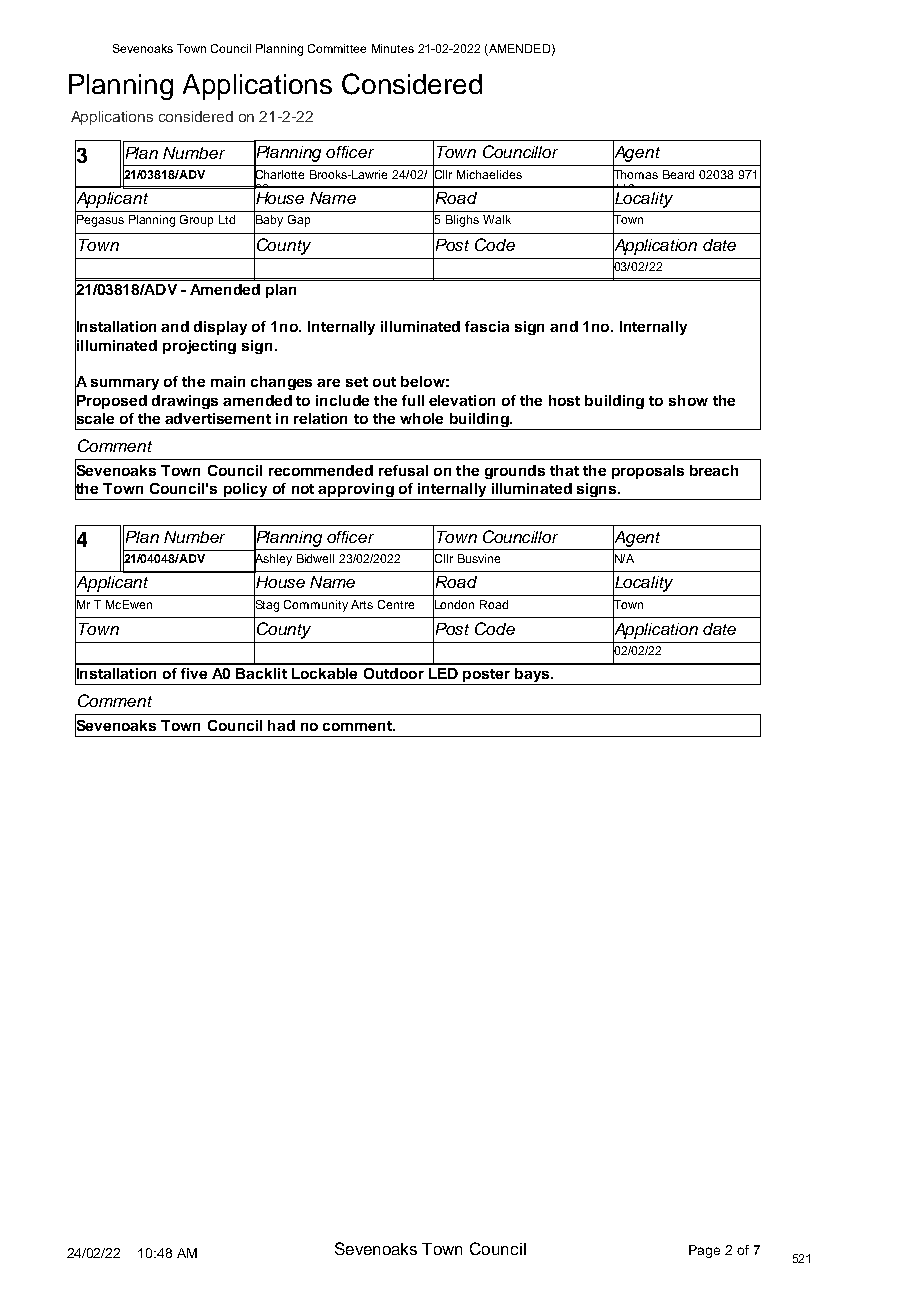  I want to click on Minutes, so click(393, 48).
